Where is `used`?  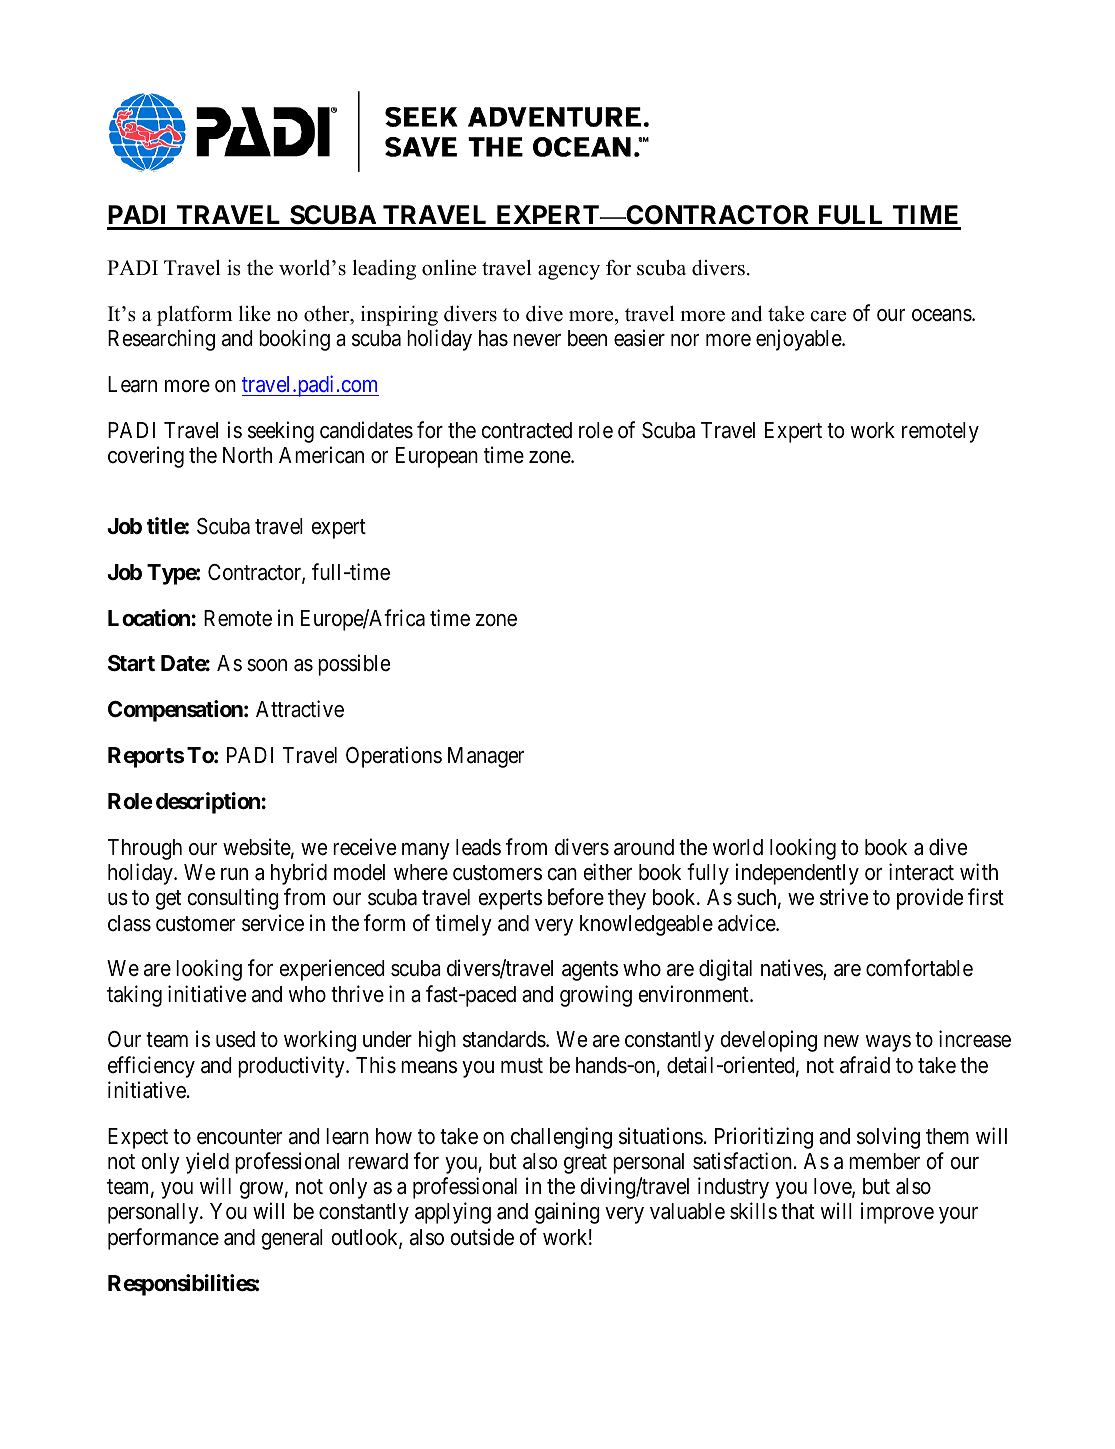
used is located at coordinates (235, 1039).
